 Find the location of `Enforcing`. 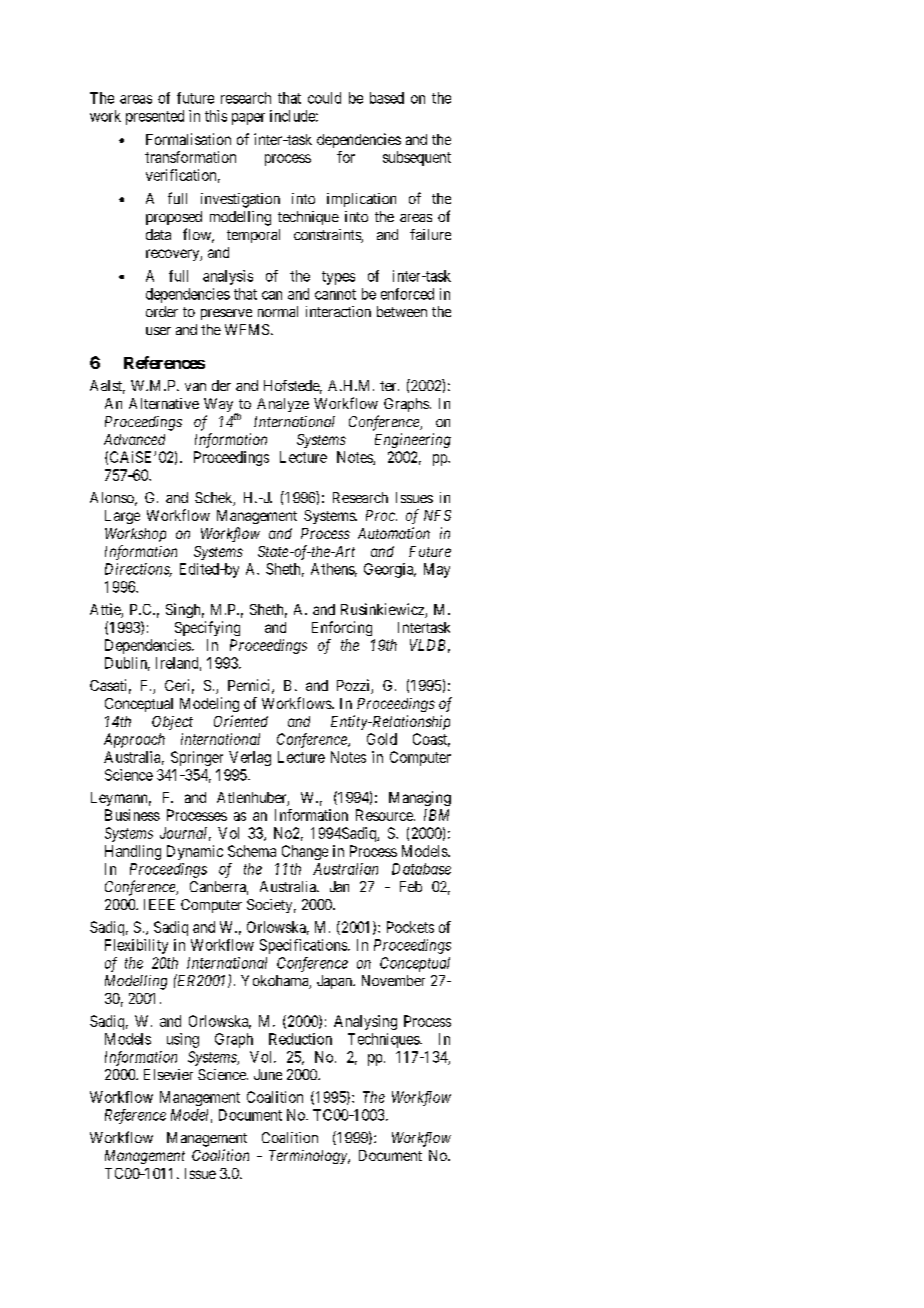

Enforcing is located at coordinates (342, 628).
